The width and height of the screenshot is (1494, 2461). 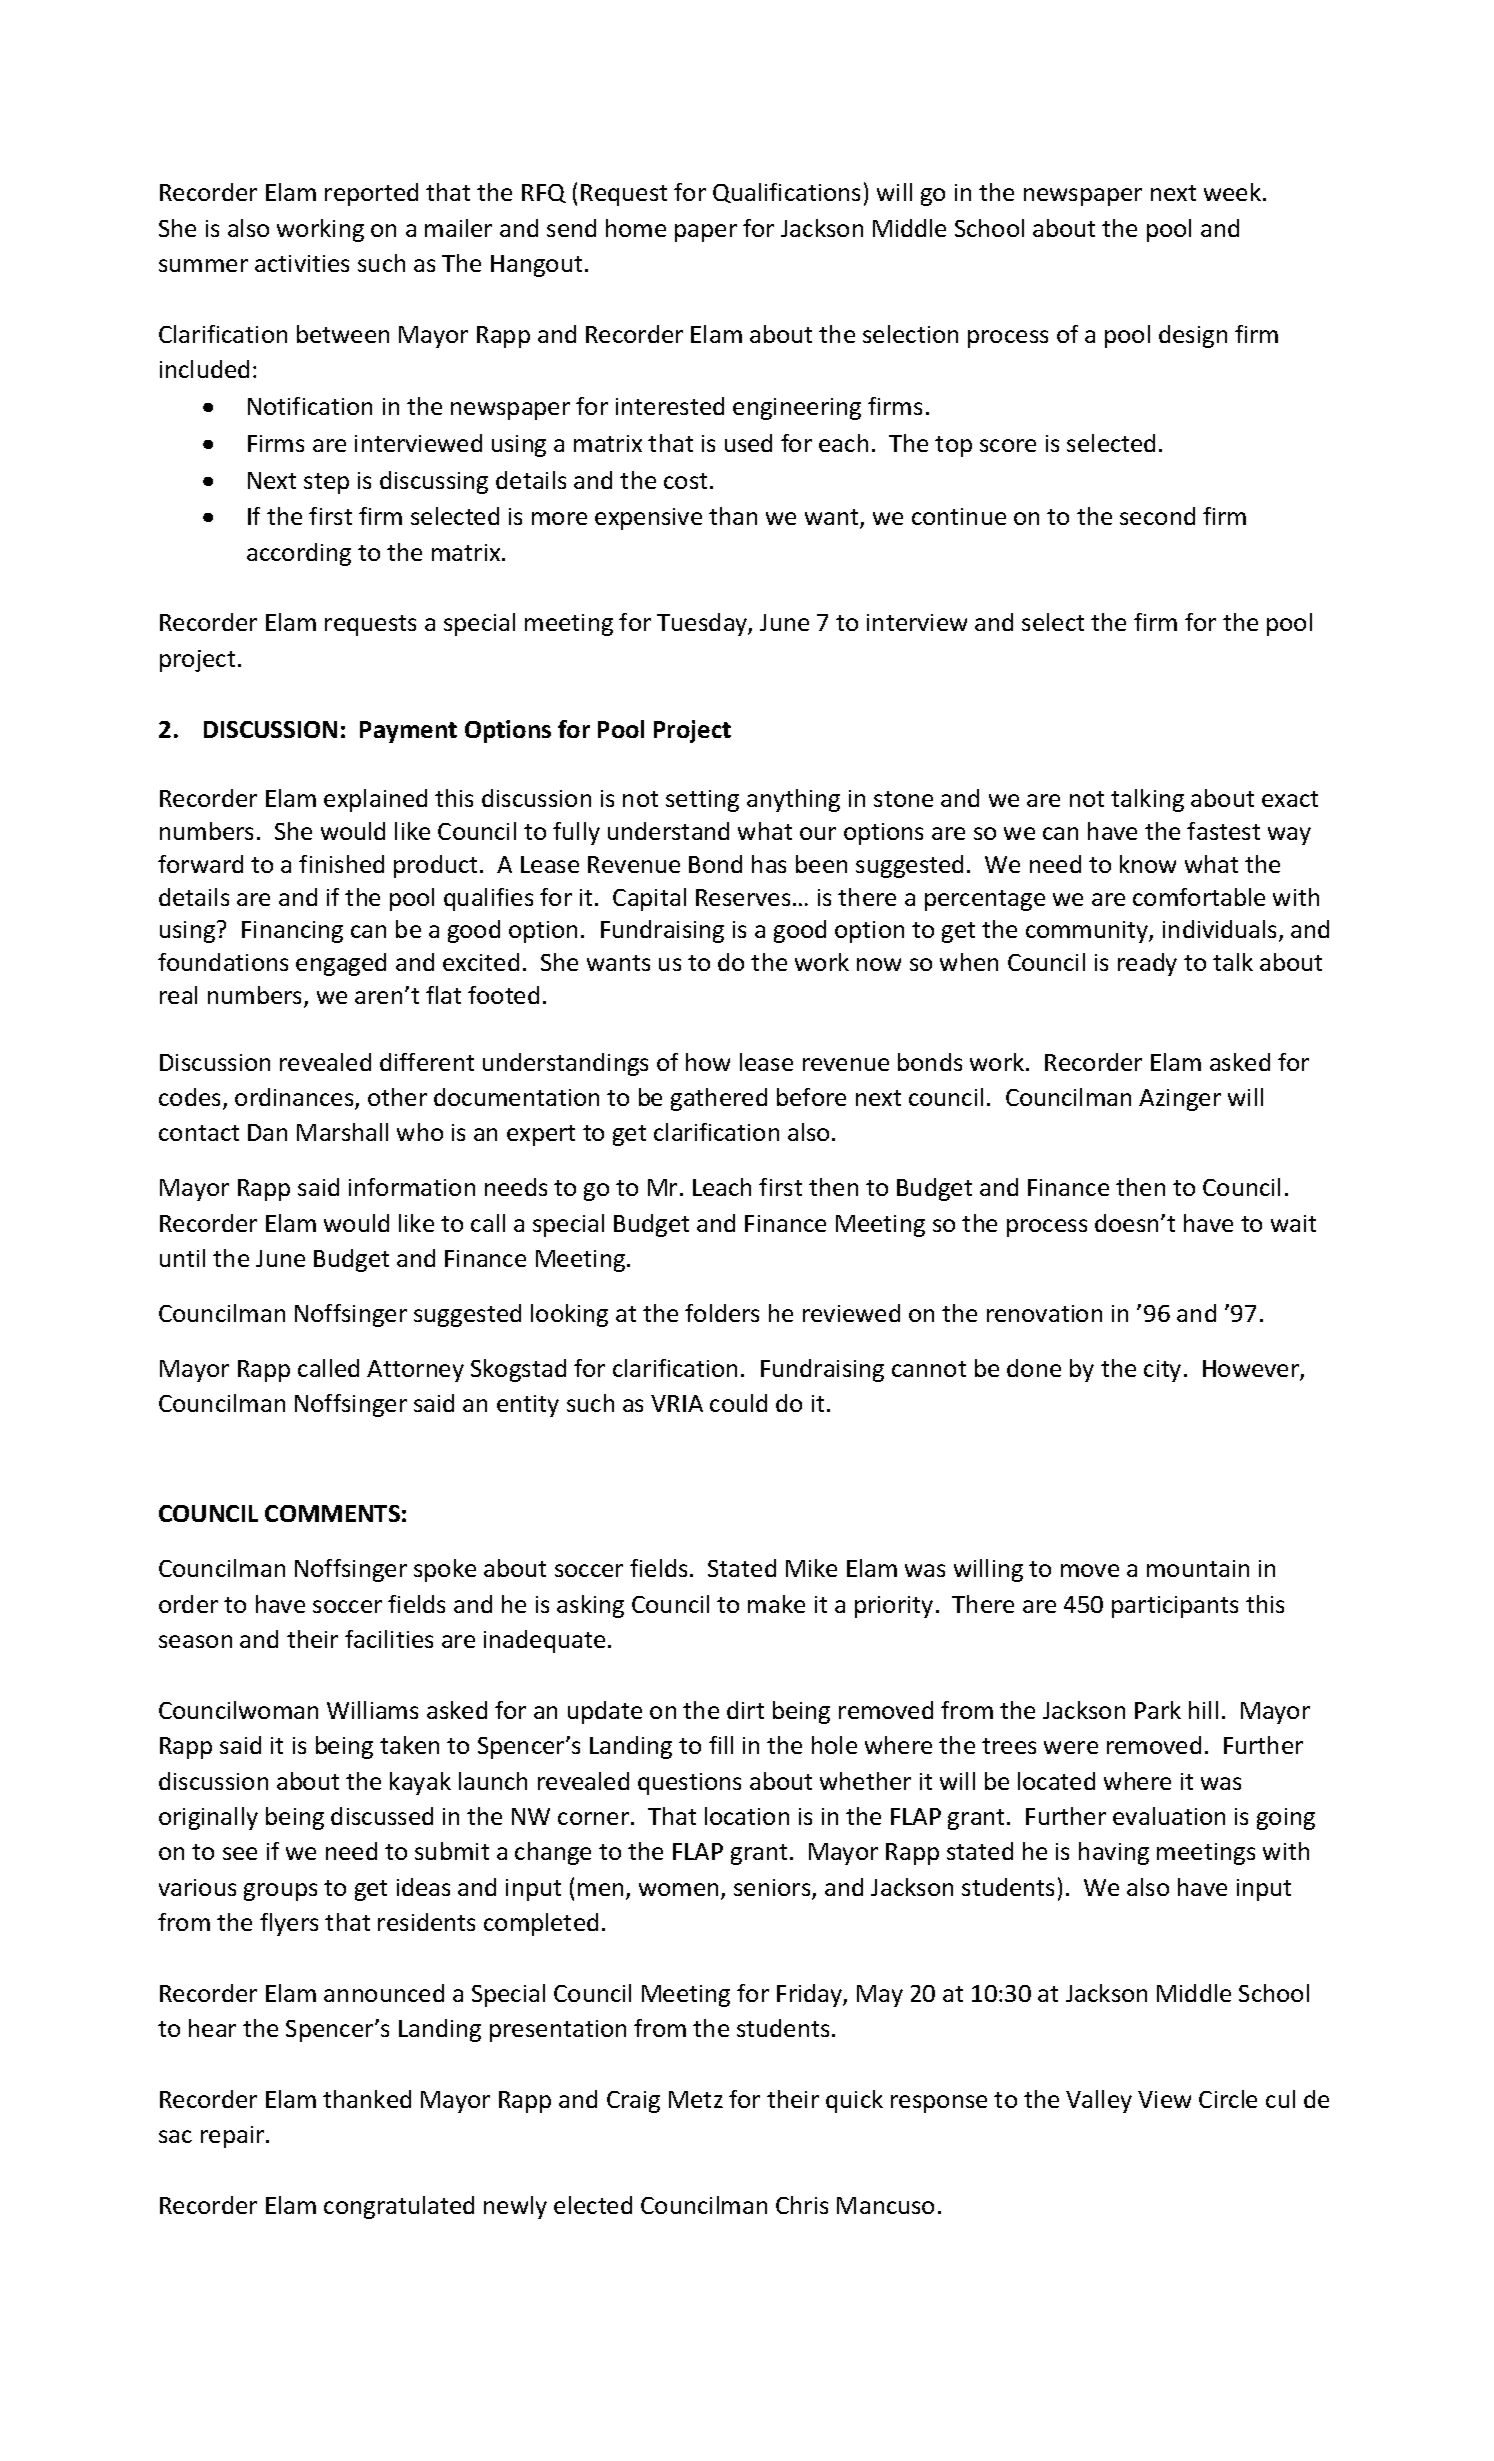 I want to click on Metz, so click(x=696, y=2099).
